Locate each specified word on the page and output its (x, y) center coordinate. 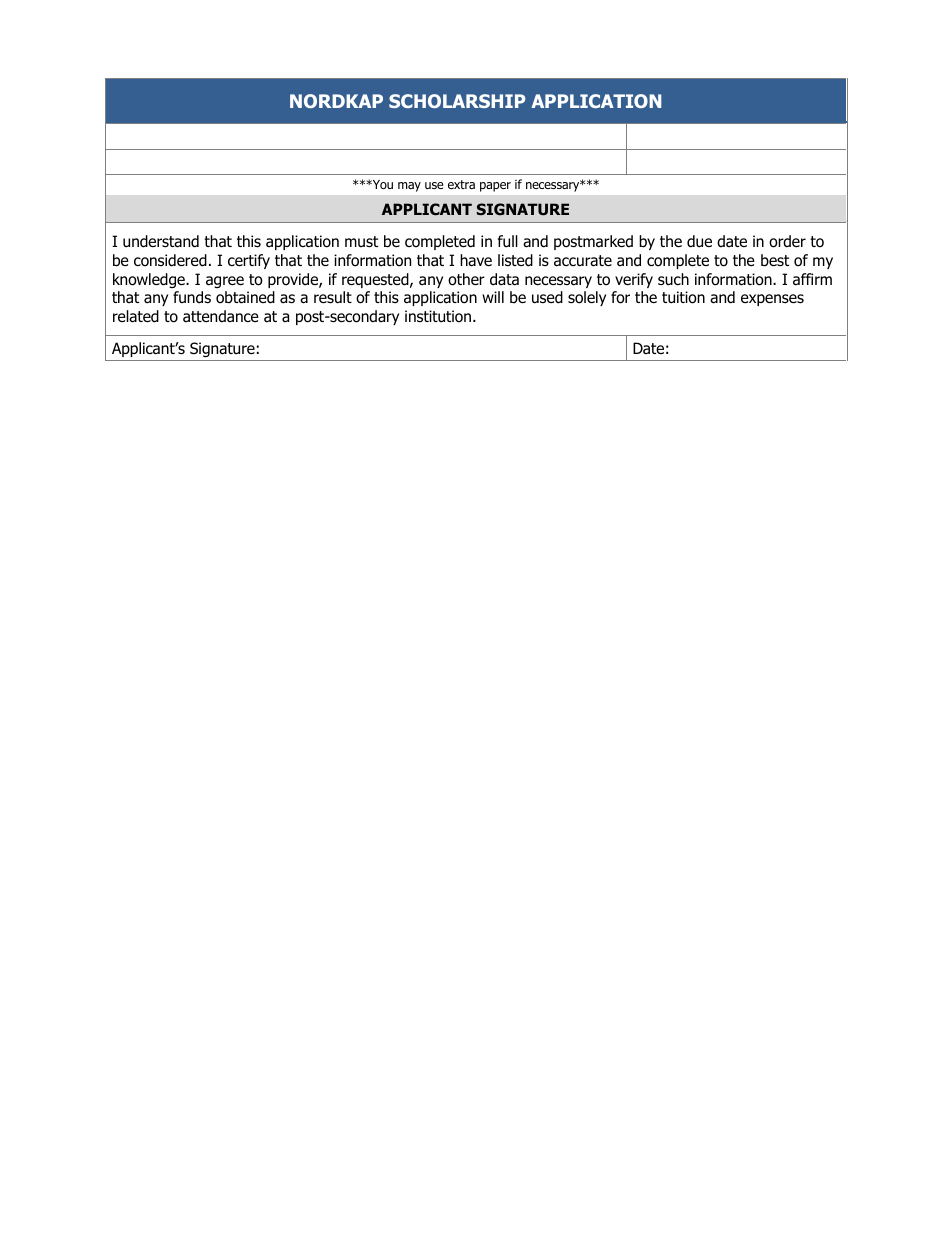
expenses (772, 300)
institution (439, 316)
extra (461, 184)
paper (495, 187)
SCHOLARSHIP (457, 101)
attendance (221, 316)
